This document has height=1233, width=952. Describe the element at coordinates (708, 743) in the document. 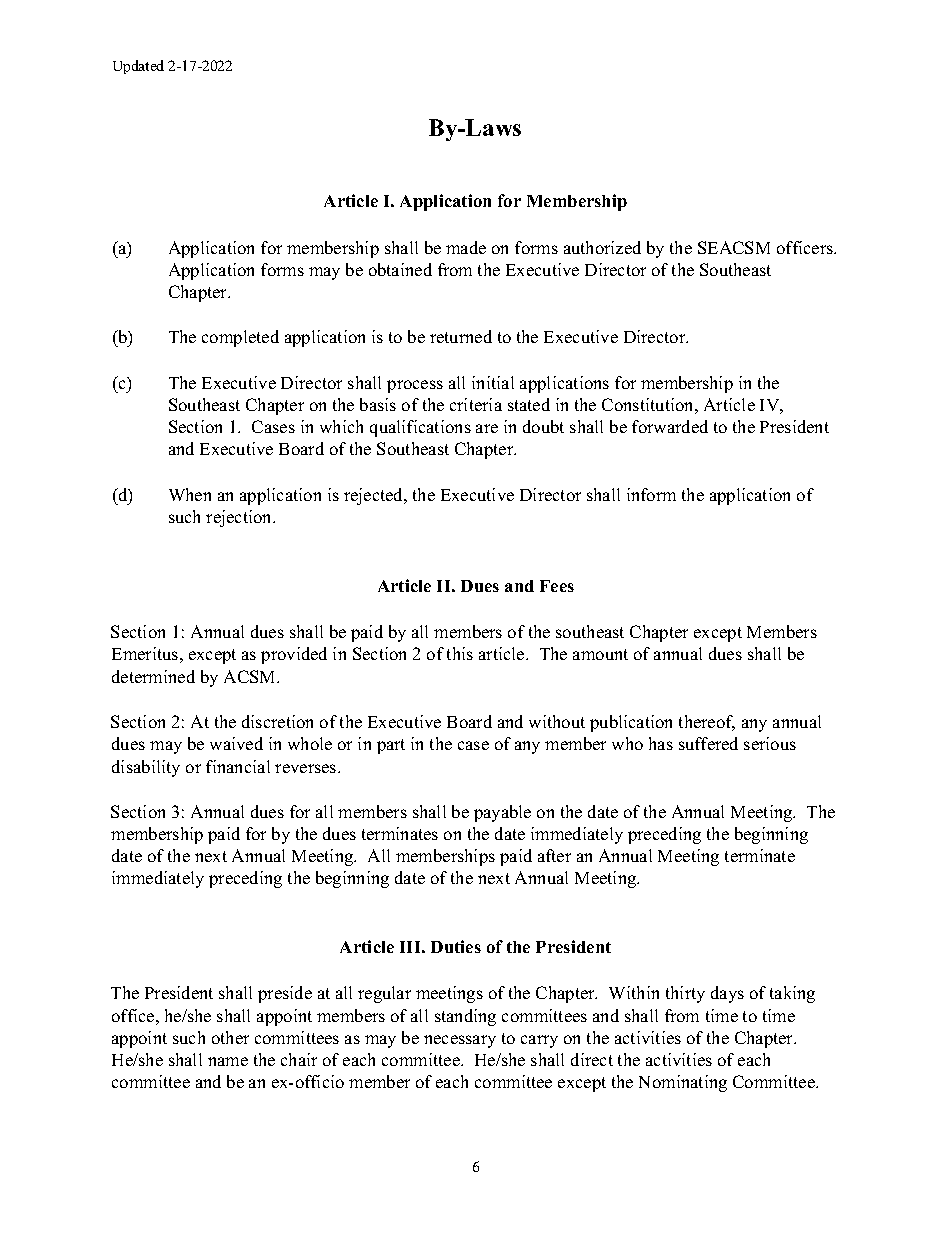

I see `suffered` at that location.
